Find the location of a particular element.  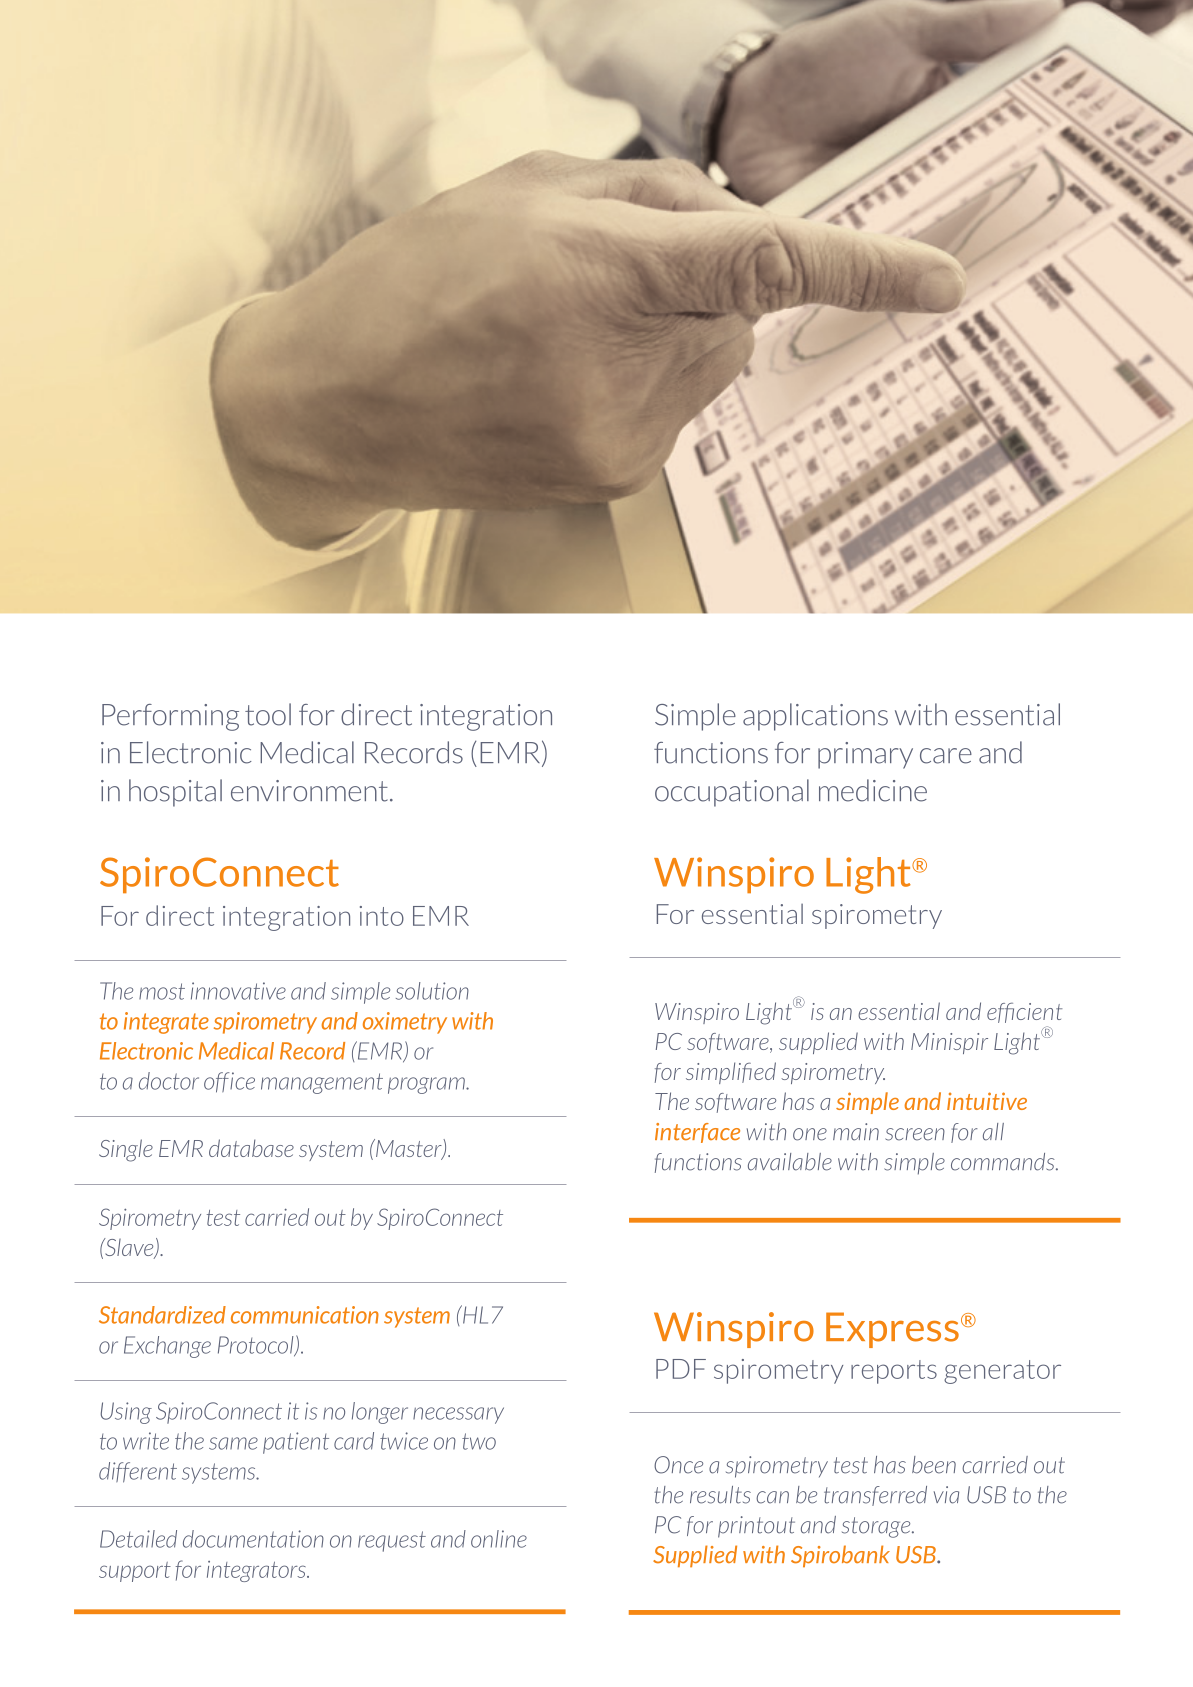

efficient is located at coordinates (1024, 1013).
